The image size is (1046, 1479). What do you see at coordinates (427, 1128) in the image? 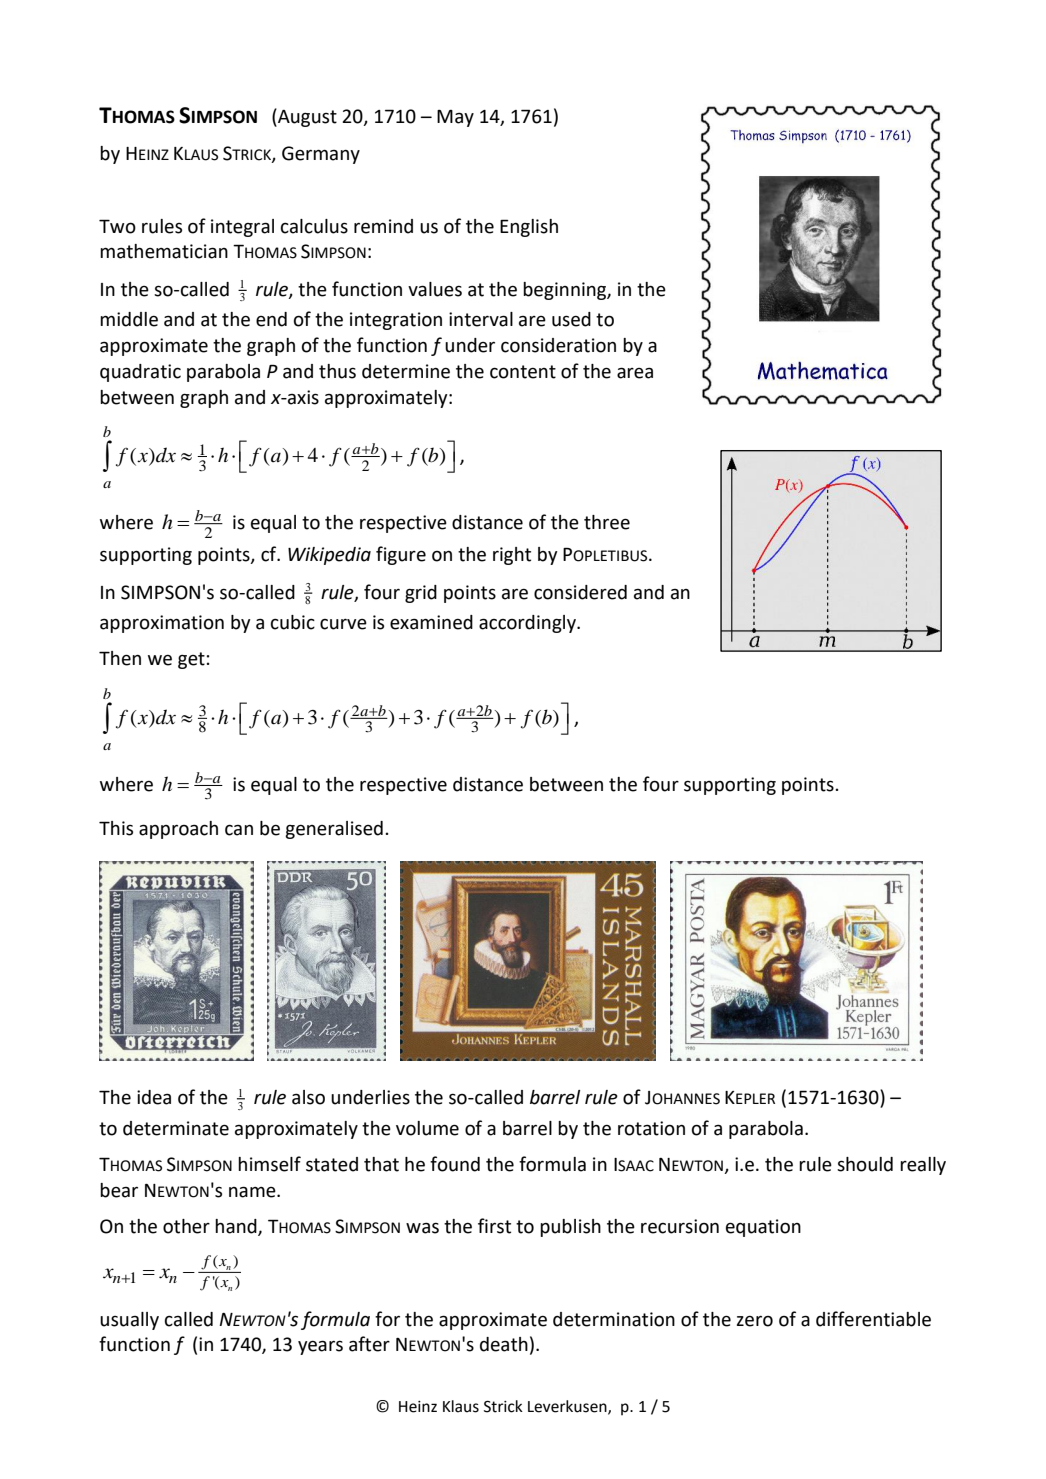
I see `volume` at bounding box center [427, 1128].
